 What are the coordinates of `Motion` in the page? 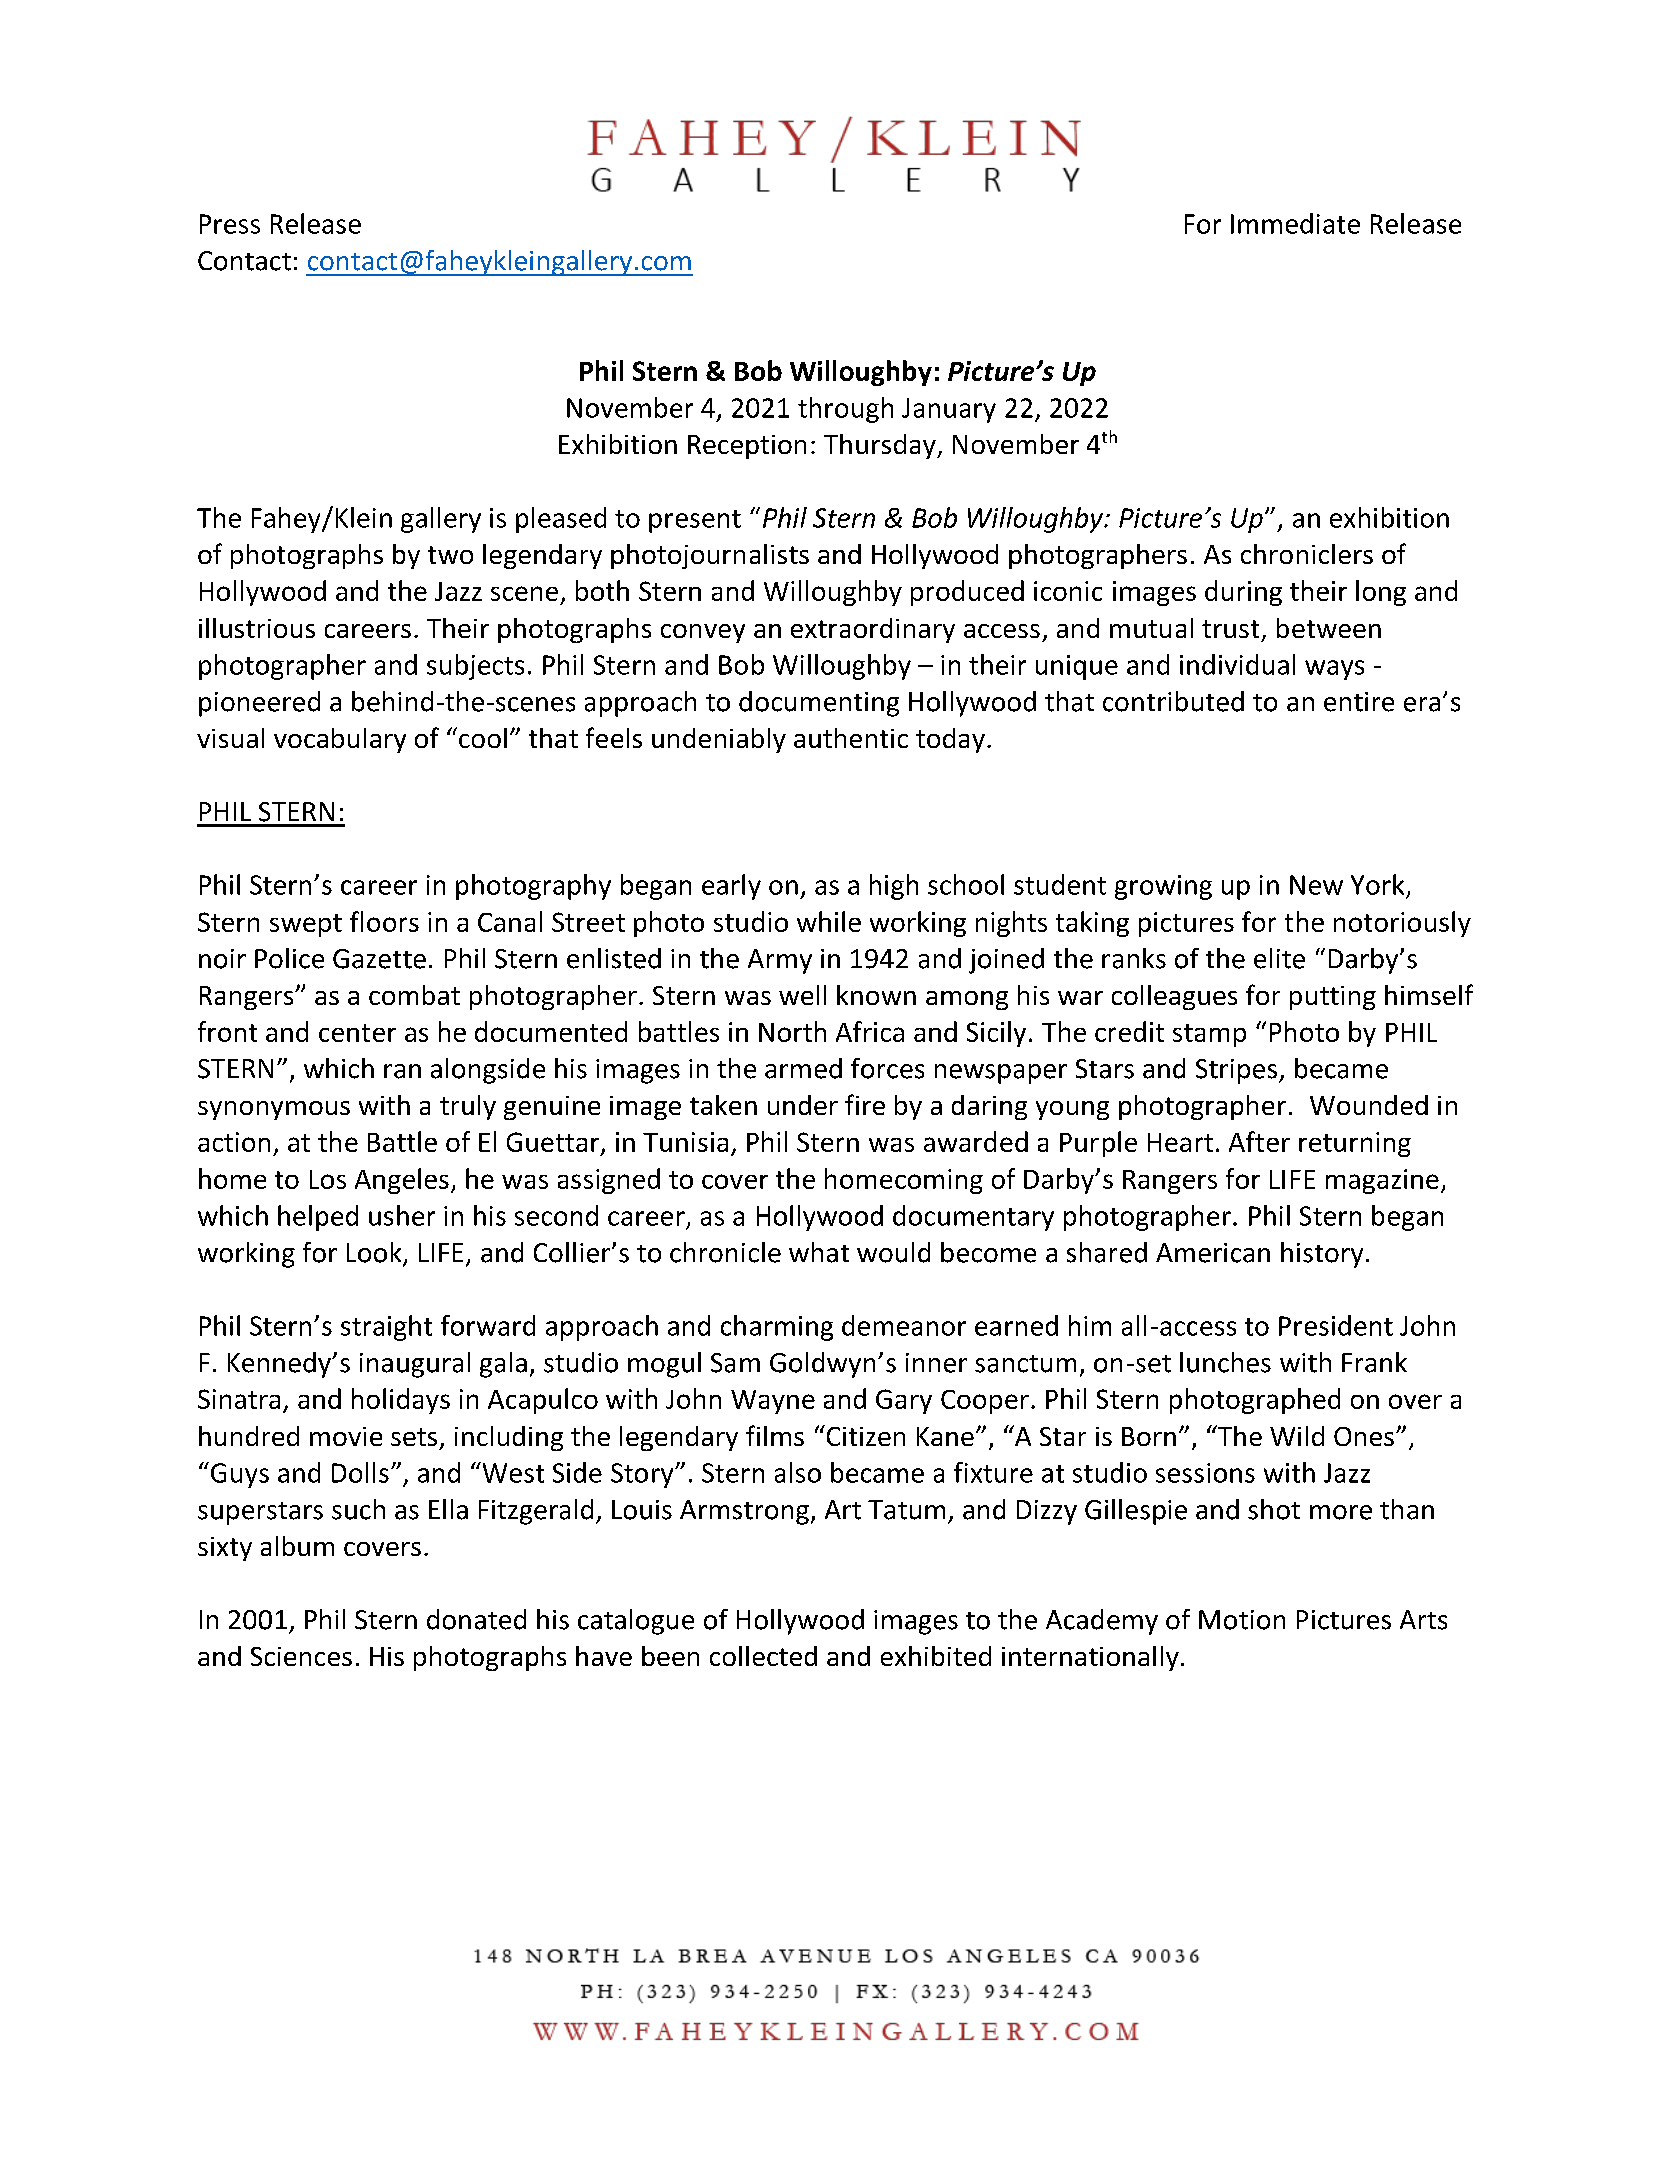 It's located at (1242, 1620).
